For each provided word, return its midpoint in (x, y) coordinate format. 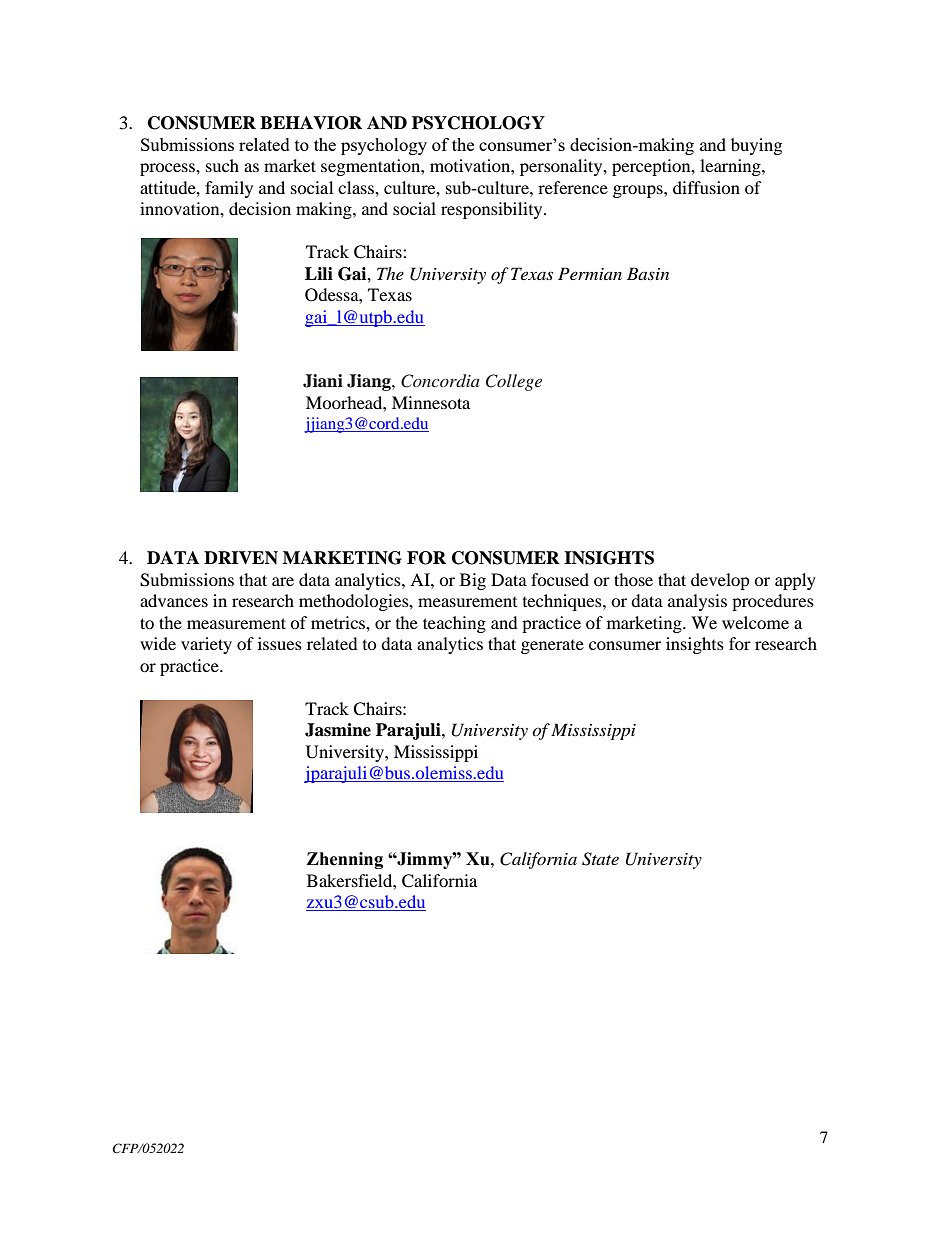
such (222, 165)
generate (552, 647)
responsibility (493, 210)
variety (206, 645)
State (600, 859)
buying (756, 146)
